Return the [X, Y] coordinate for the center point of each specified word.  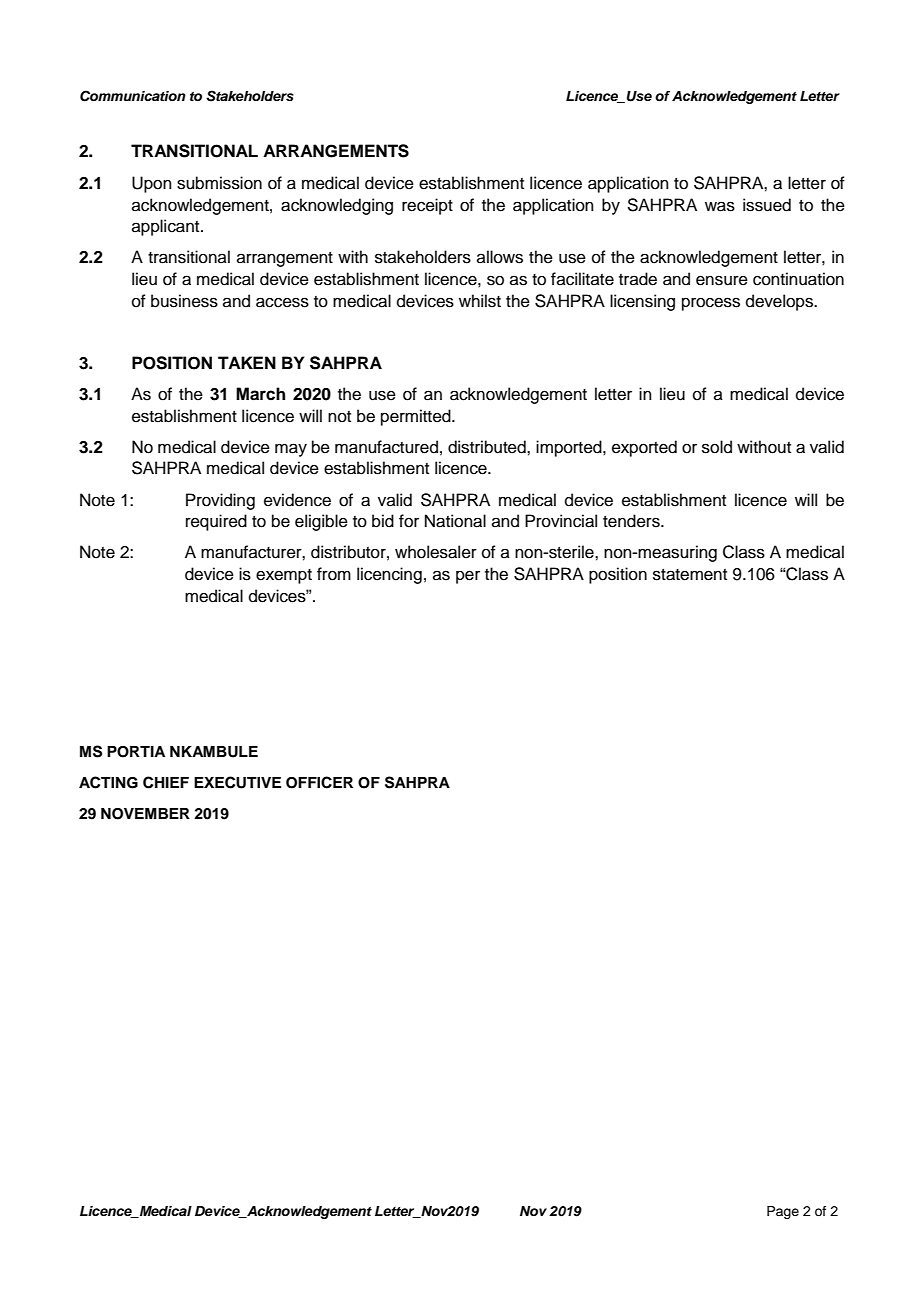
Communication [133, 96]
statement [690, 575]
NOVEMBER [145, 814]
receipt [427, 206]
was [720, 206]
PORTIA [136, 752]
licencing [389, 575]
